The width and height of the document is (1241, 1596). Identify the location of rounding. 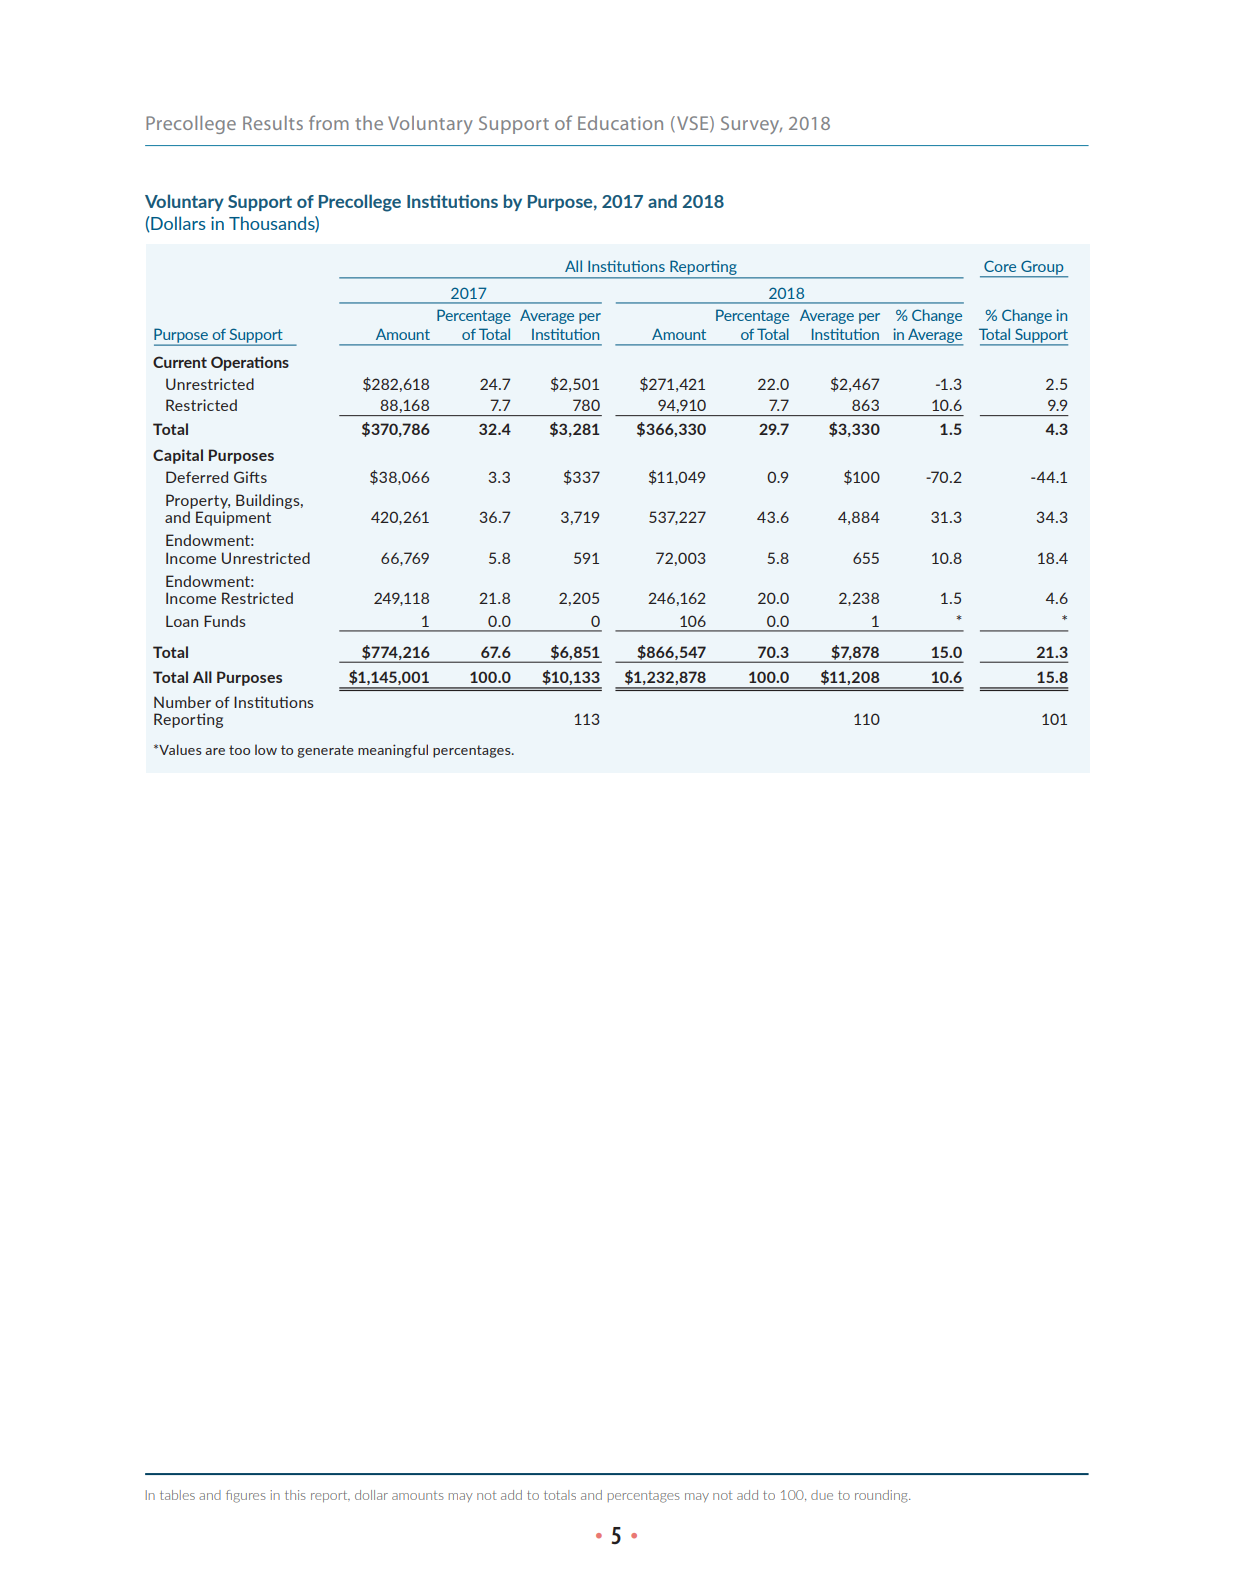
(882, 1496).
